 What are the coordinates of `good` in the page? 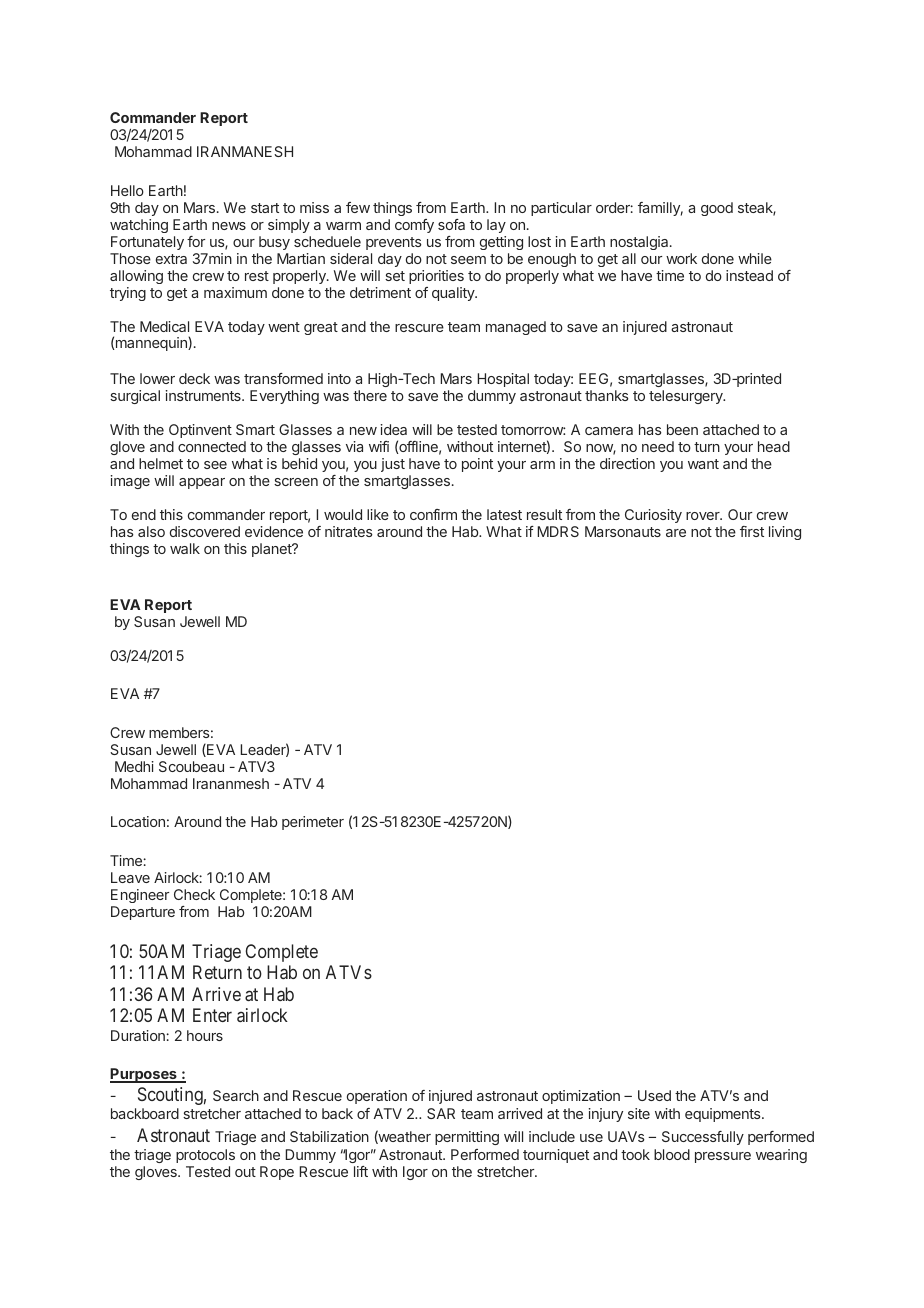 It's located at (717, 209).
